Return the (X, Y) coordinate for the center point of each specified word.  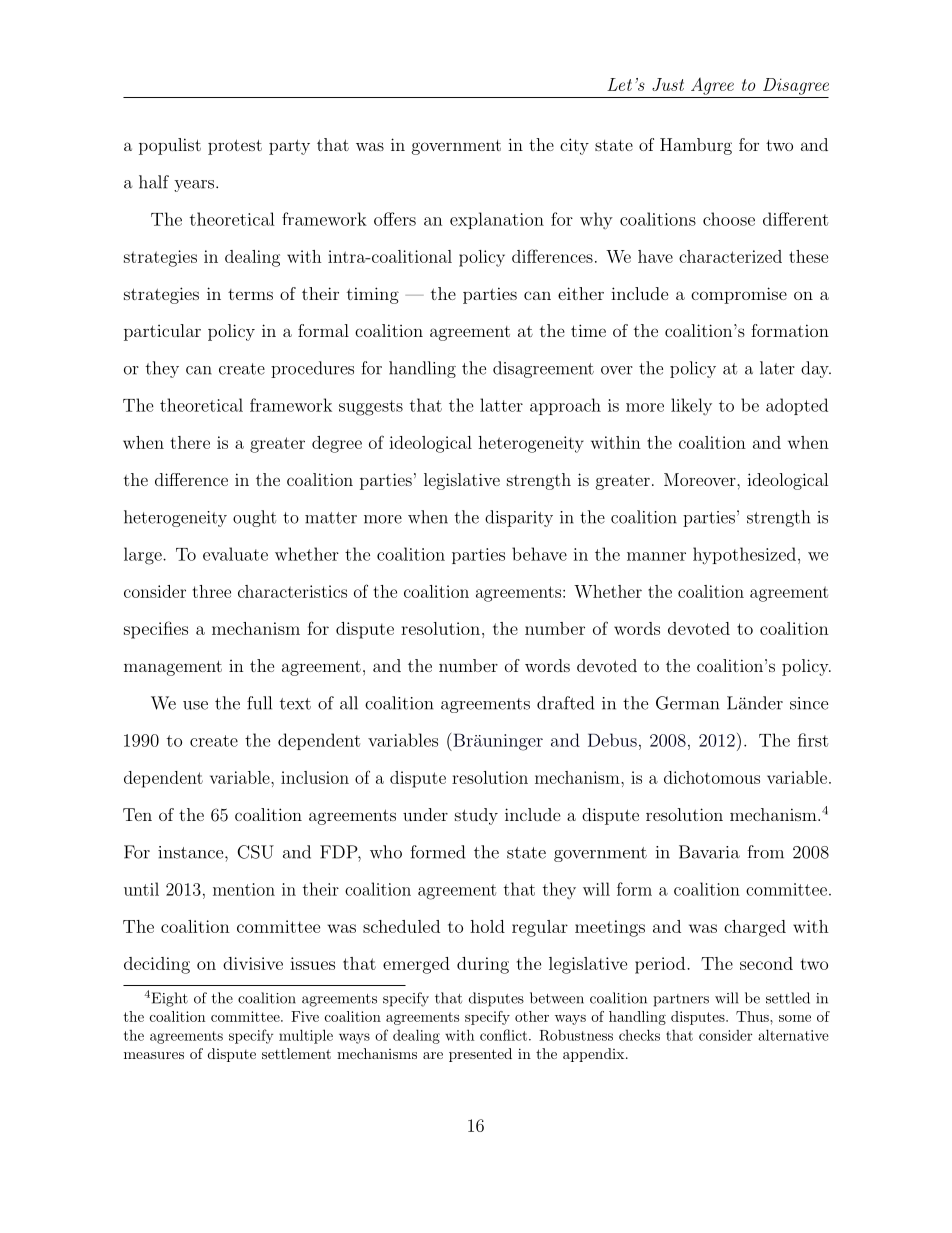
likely (691, 406)
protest (235, 147)
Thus (753, 1016)
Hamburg (696, 146)
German (688, 703)
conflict (503, 1035)
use (195, 705)
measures (154, 1055)
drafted (565, 703)
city (574, 146)
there (190, 442)
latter (501, 405)
